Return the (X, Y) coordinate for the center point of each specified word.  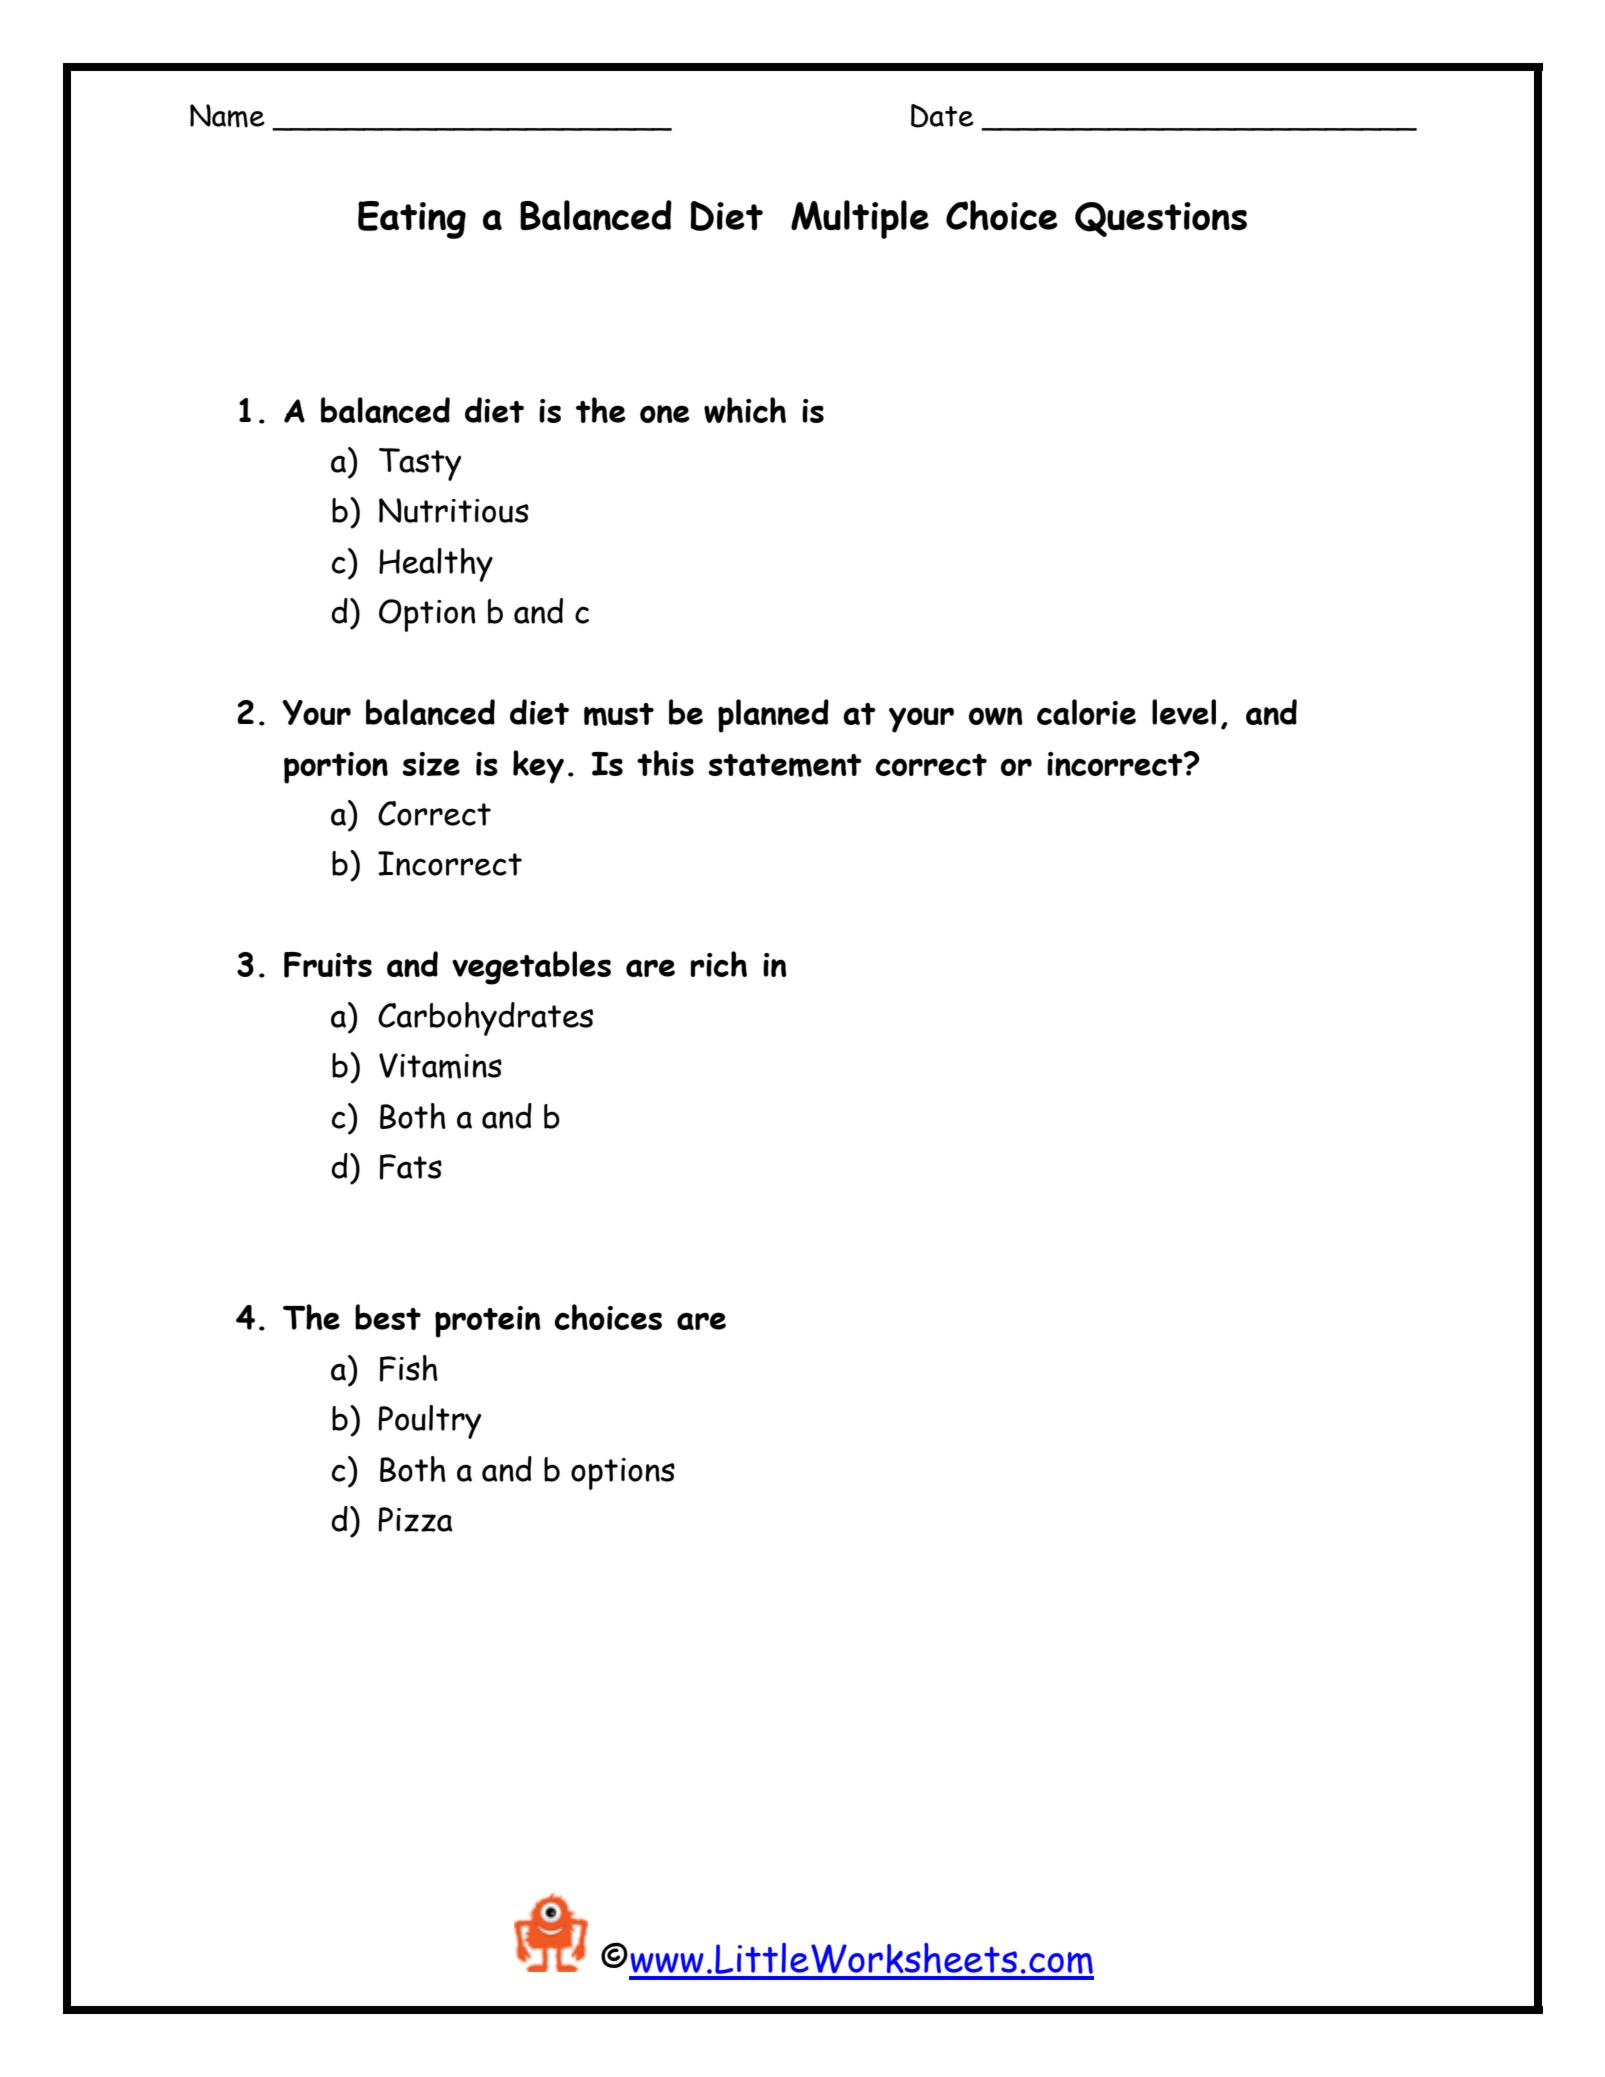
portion (336, 768)
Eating (412, 220)
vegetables (531, 968)
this (665, 763)
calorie (1086, 712)
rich (719, 964)
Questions (1161, 219)
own (996, 716)
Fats (411, 1167)
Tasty (420, 464)
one (665, 414)
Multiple (860, 219)
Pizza (415, 1519)
